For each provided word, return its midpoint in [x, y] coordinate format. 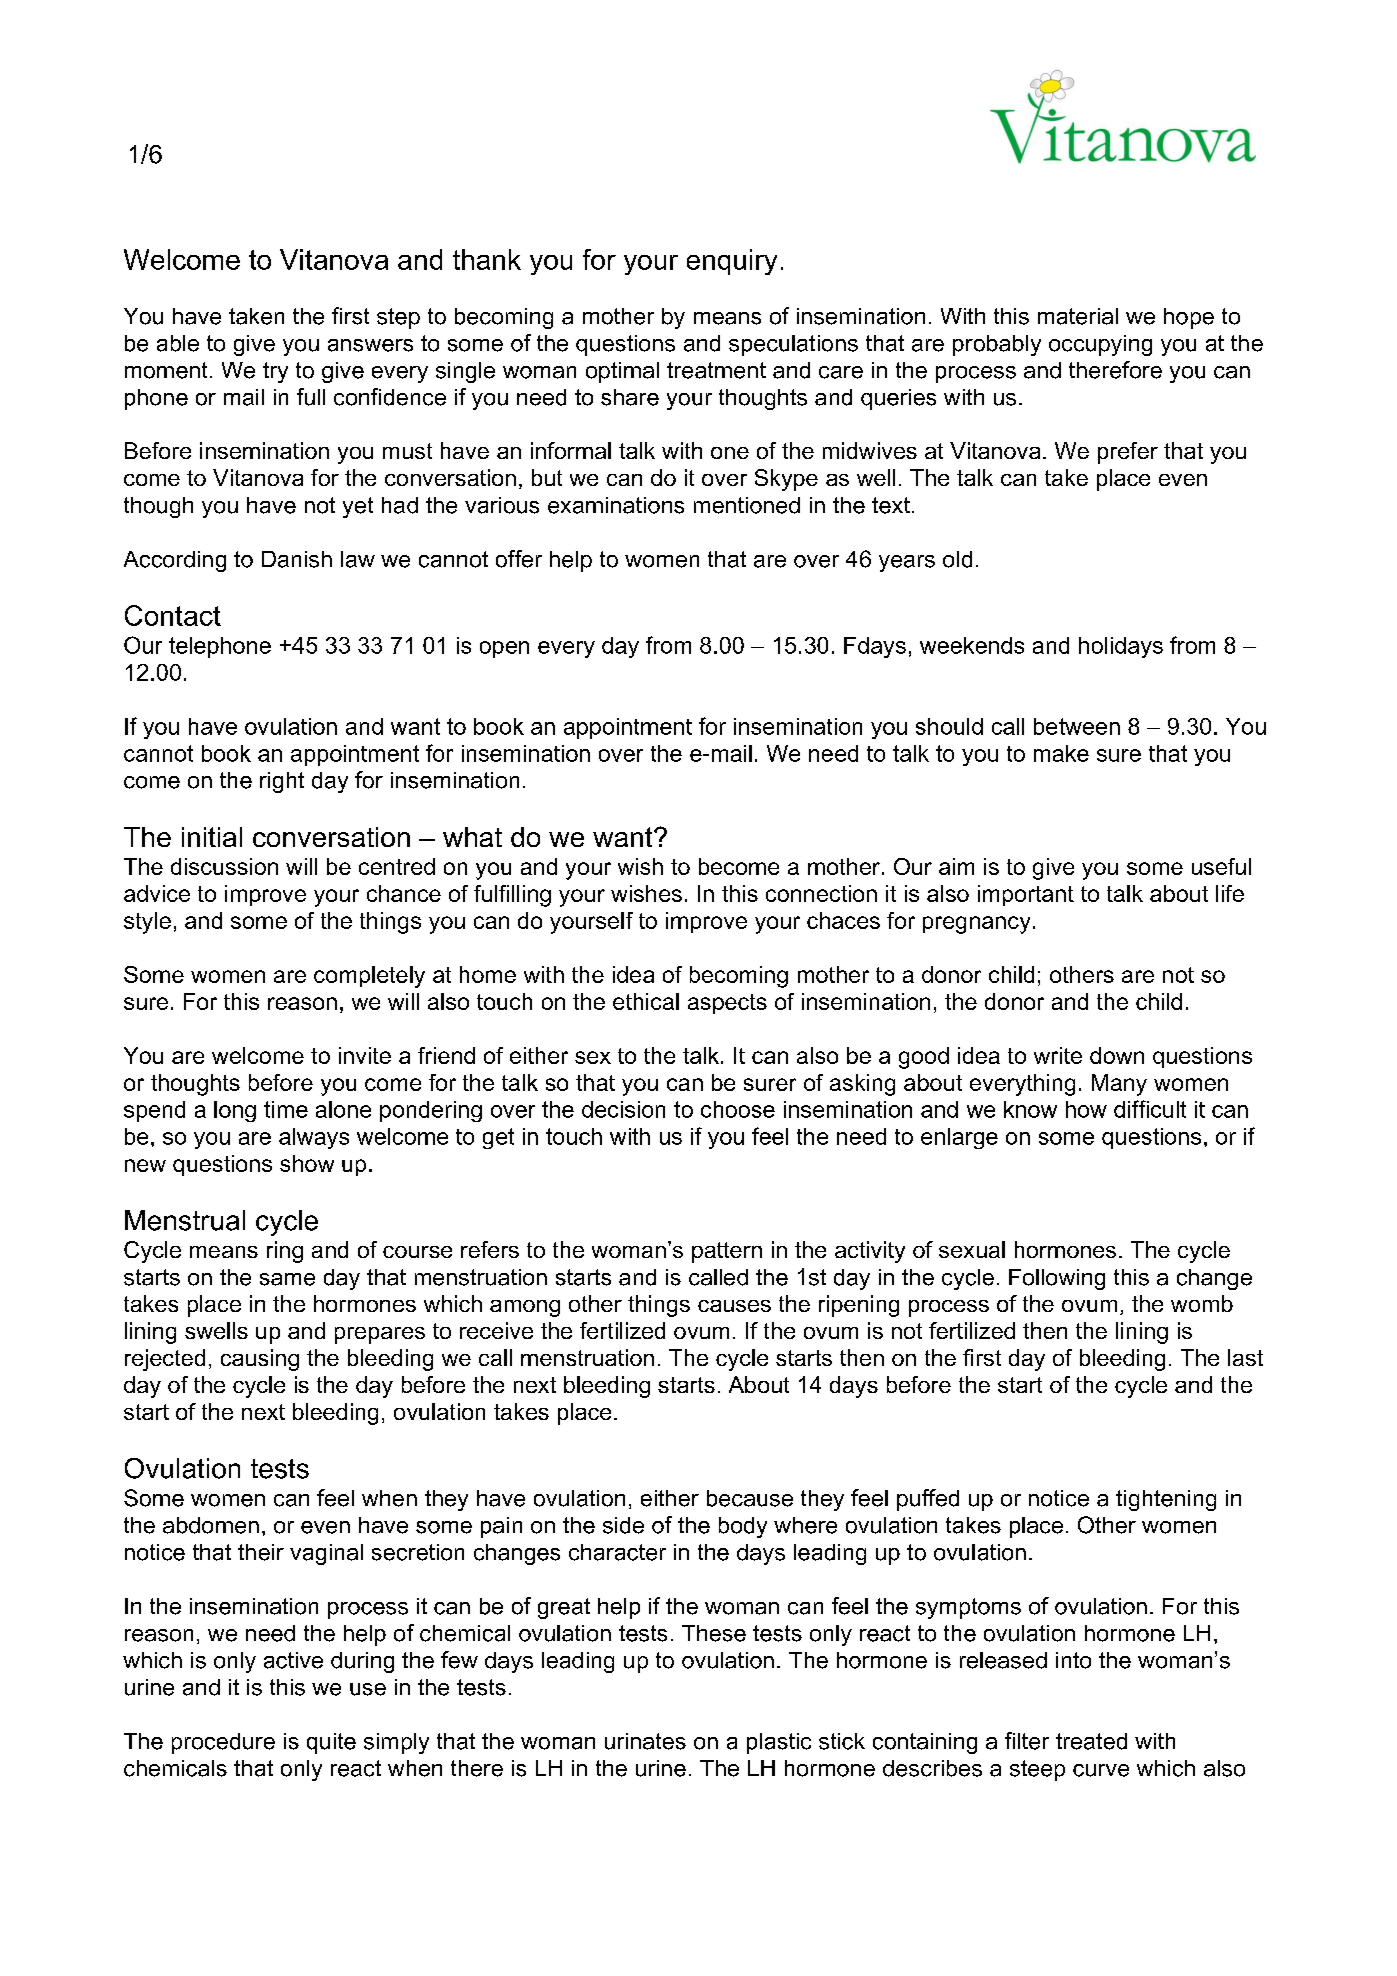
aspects [727, 1004]
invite [365, 1055]
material [1078, 316]
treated [1091, 1741]
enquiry [732, 262]
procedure [223, 1743]
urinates [645, 1741]
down [1117, 1055]
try [275, 372]
